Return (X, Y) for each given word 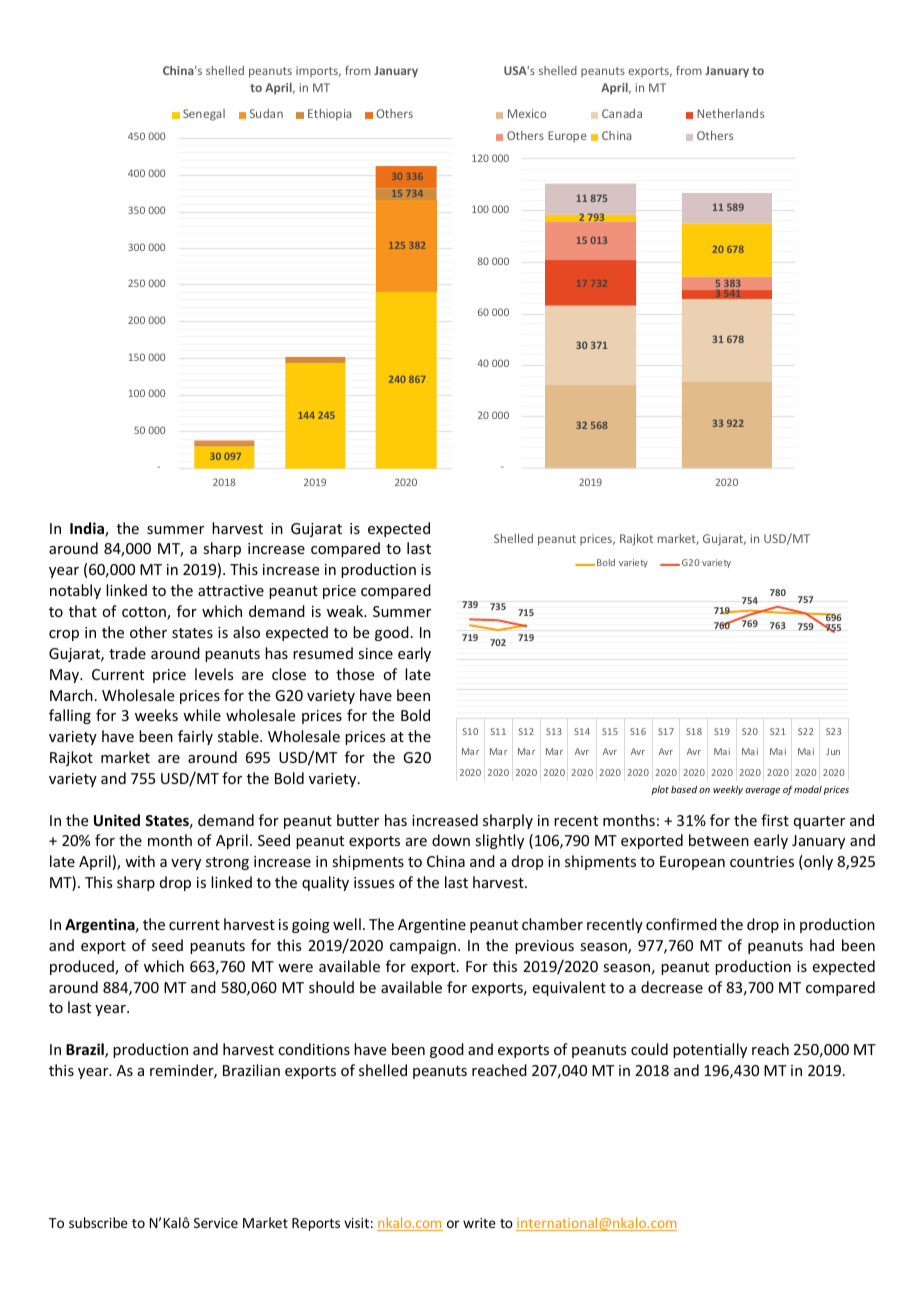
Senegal (204, 115)
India (88, 529)
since (375, 653)
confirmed (681, 924)
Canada (622, 113)
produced (83, 967)
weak (346, 611)
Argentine (432, 926)
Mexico (527, 113)
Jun (833, 751)
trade (127, 653)
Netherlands (730, 113)
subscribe (98, 1222)
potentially (710, 1050)
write (479, 1223)
